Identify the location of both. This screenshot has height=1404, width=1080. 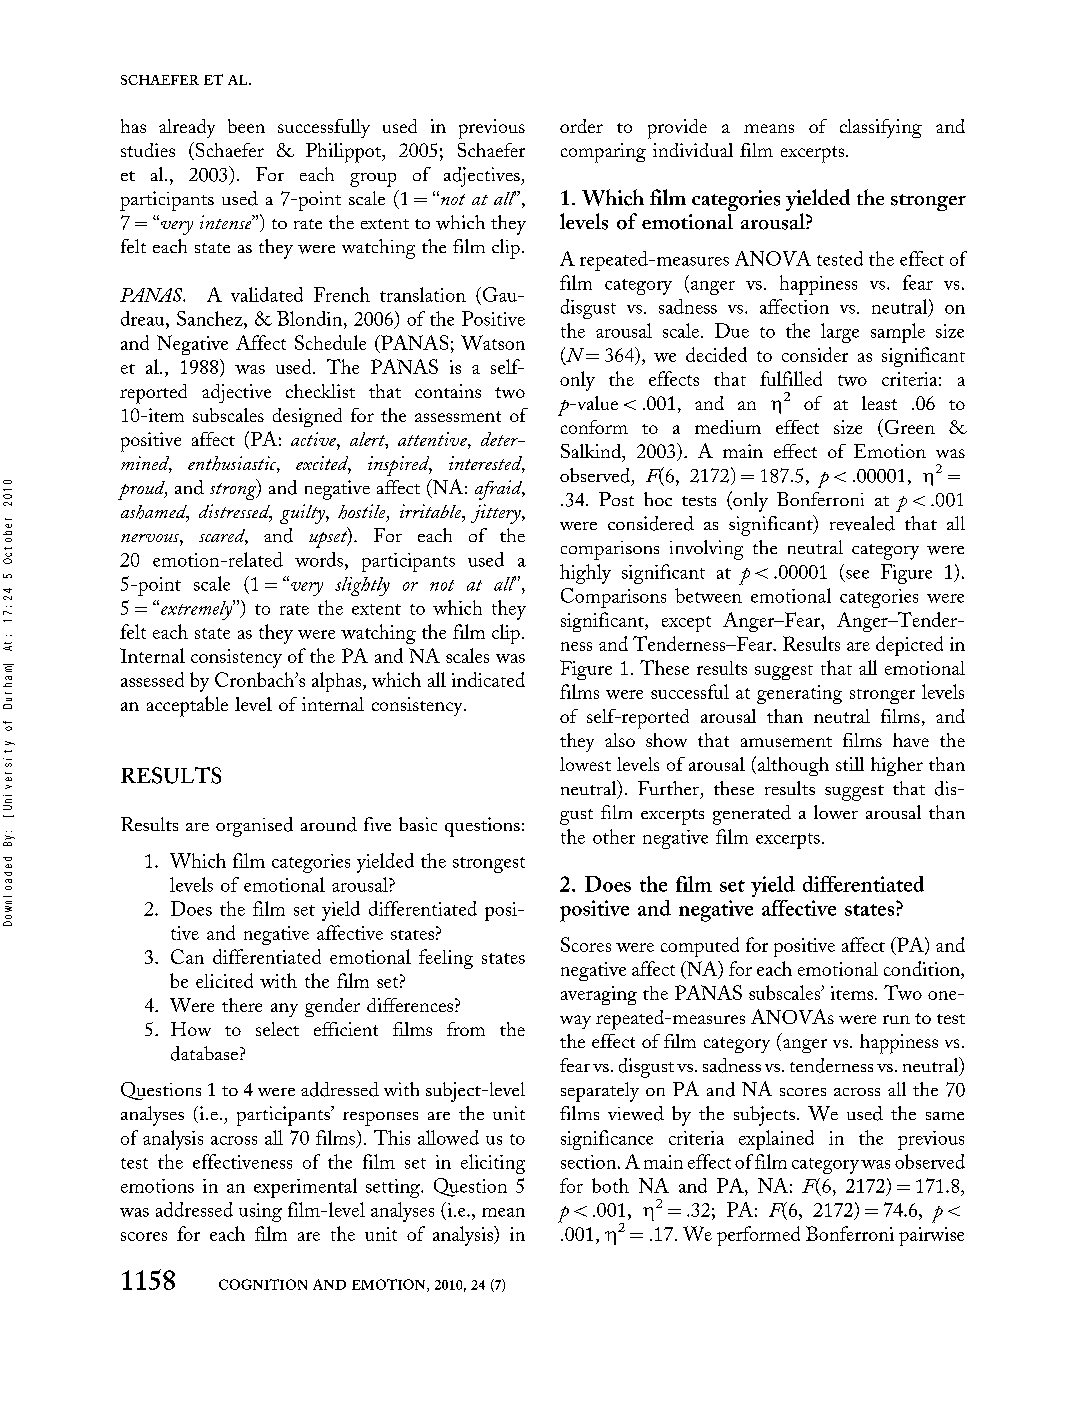
(610, 1185).
